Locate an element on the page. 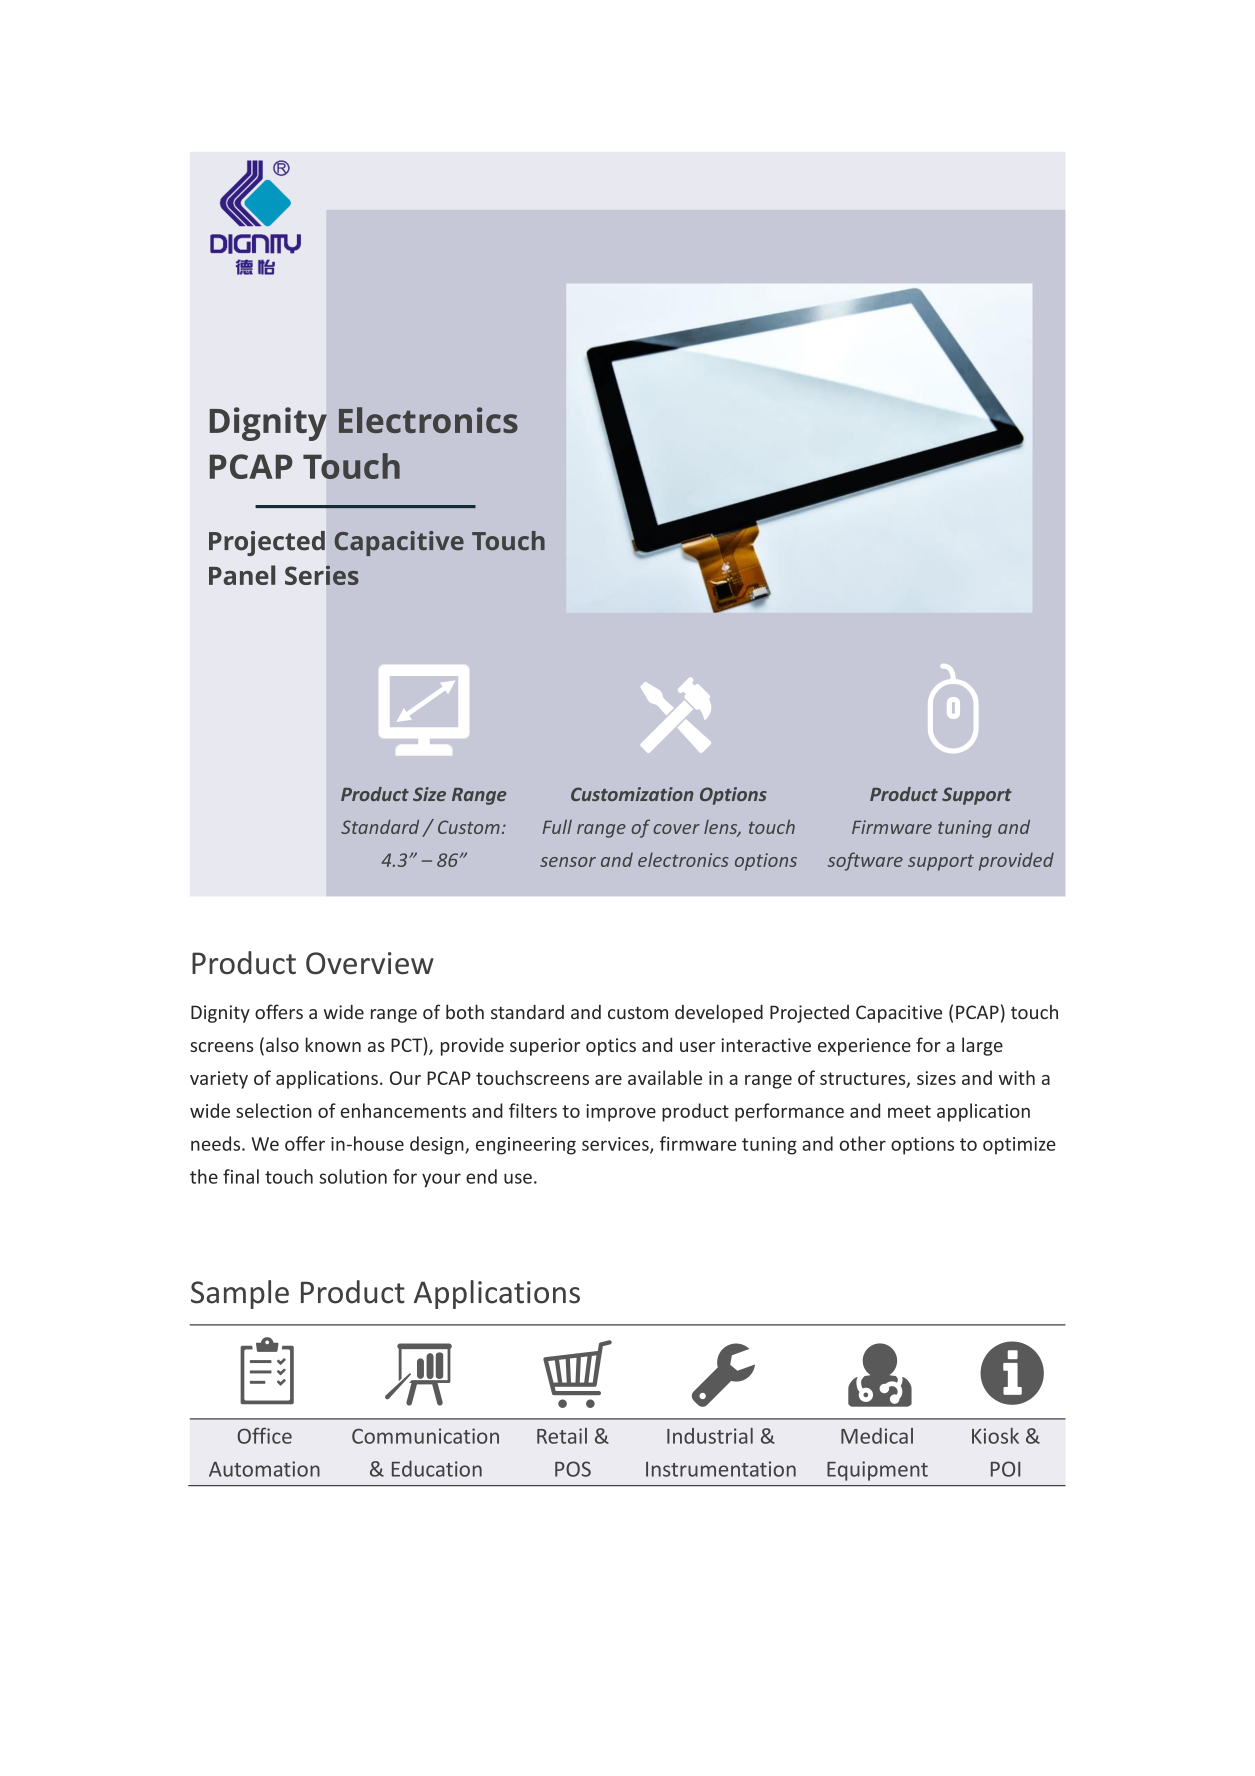 This page has width=1255, height=1776. Office is located at coordinates (264, 1435).
